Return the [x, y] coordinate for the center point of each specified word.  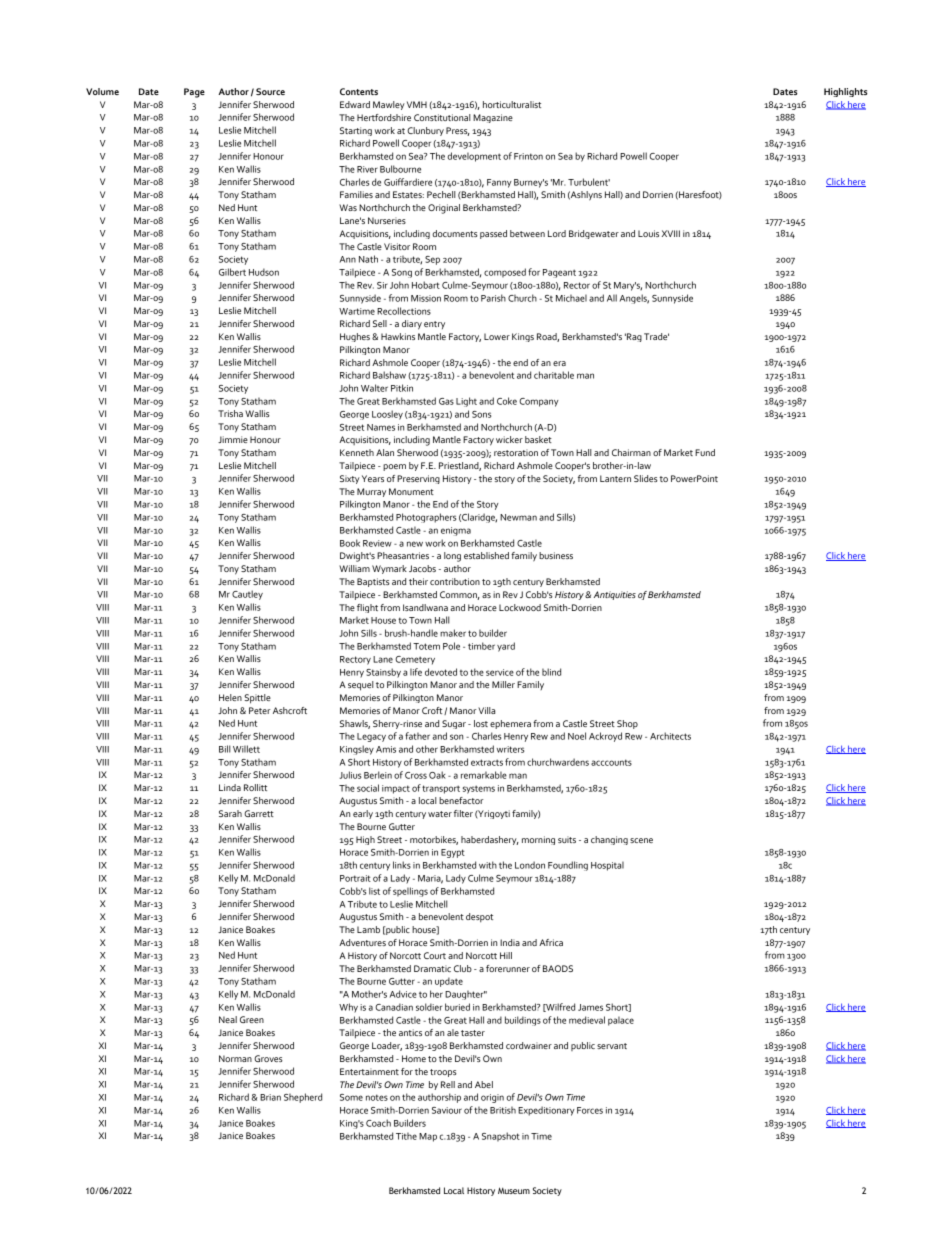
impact [396, 789]
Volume [102, 91]
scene [641, 840]
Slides [646, 478]
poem [394, 467]
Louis [648, 233]
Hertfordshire [384, 117]
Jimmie [233, 439]
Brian [270, 1097]
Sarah [230, 813]
